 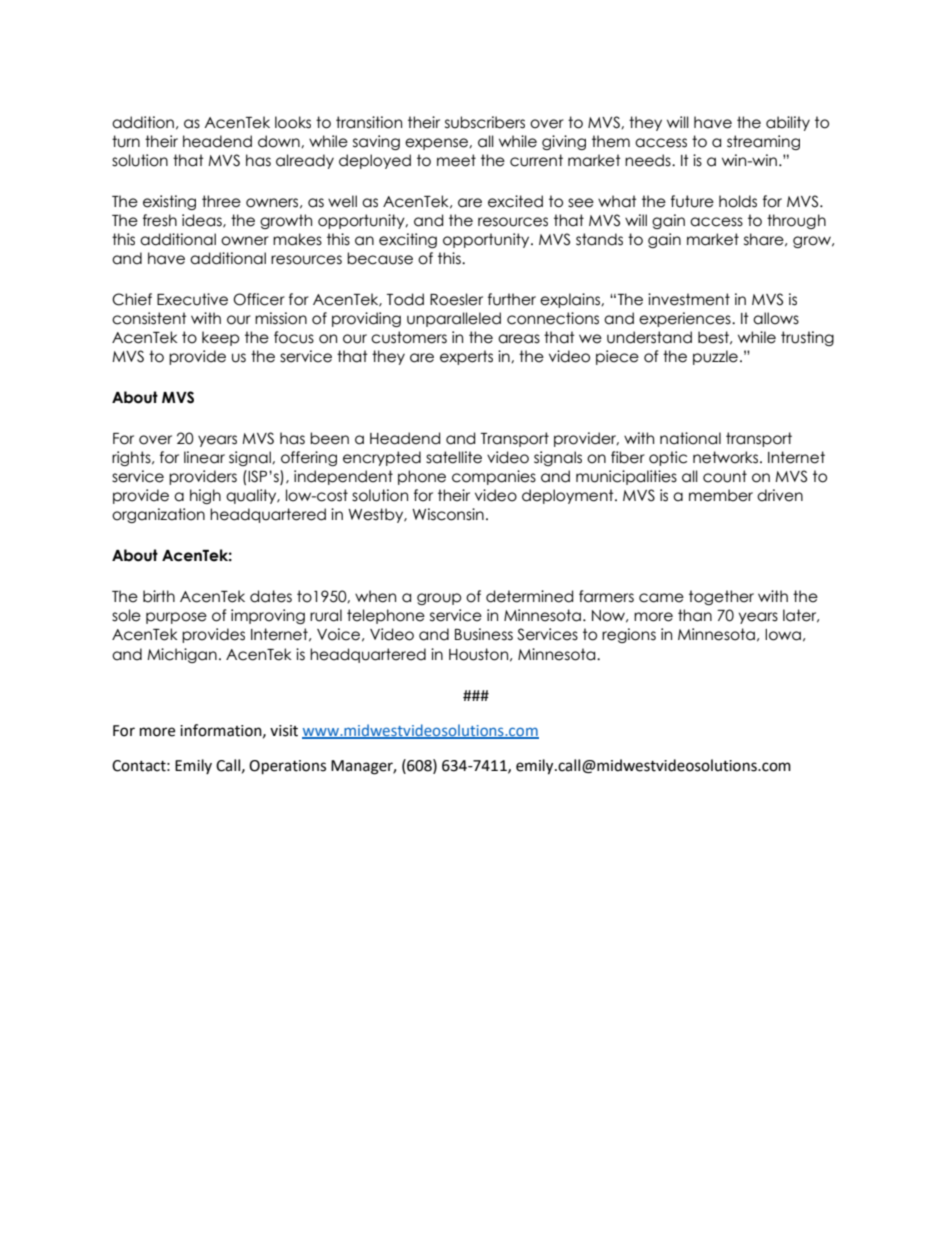 What do you see at coordinates (454, 457) in the screenshot?
I see `satellite` at bounding box center [454, 457].
